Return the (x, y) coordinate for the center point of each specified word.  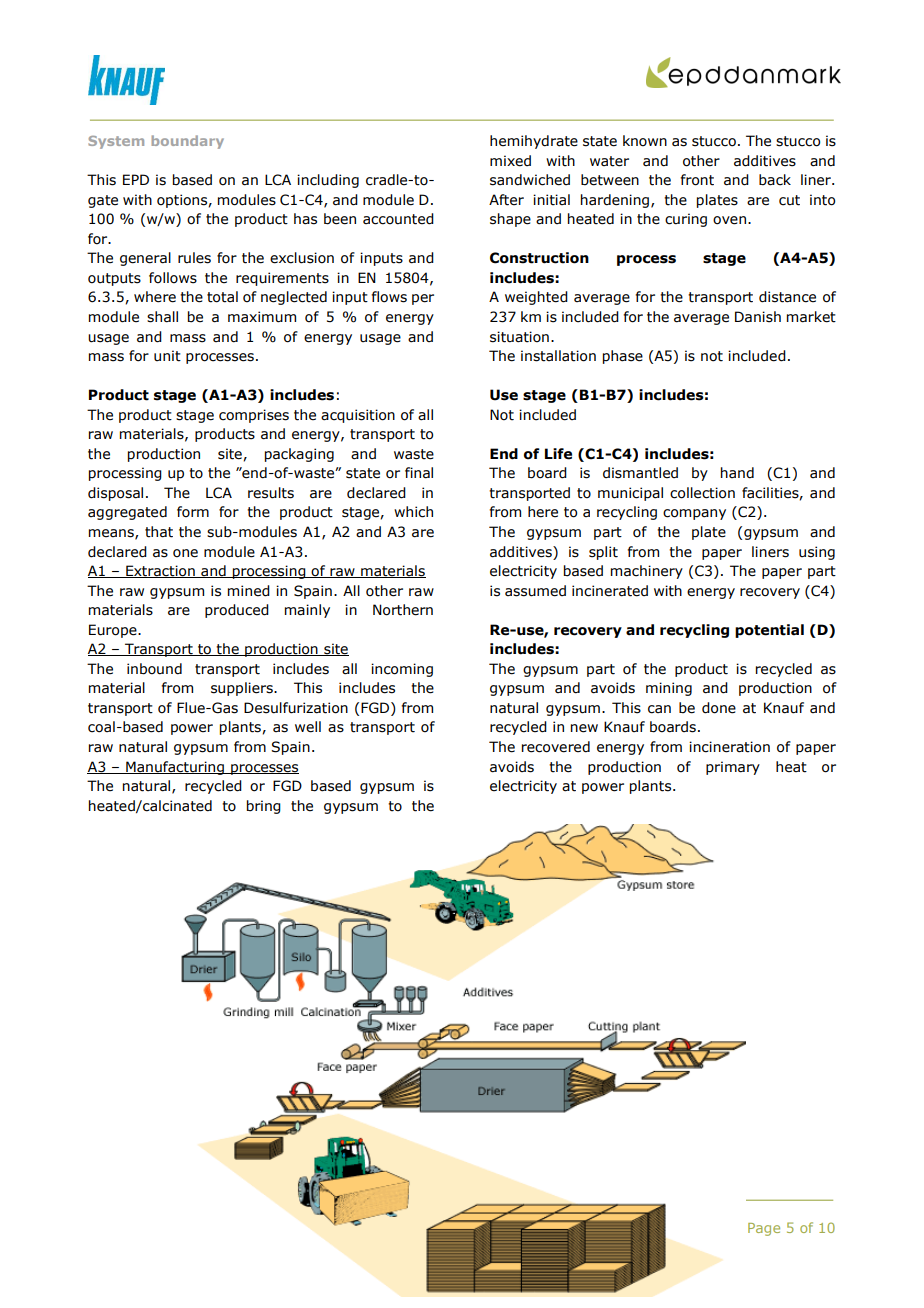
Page (764, 1229)
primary (733, 768)
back (775, 180)
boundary (187, 142)
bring (264, 807)
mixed (510, 161)
